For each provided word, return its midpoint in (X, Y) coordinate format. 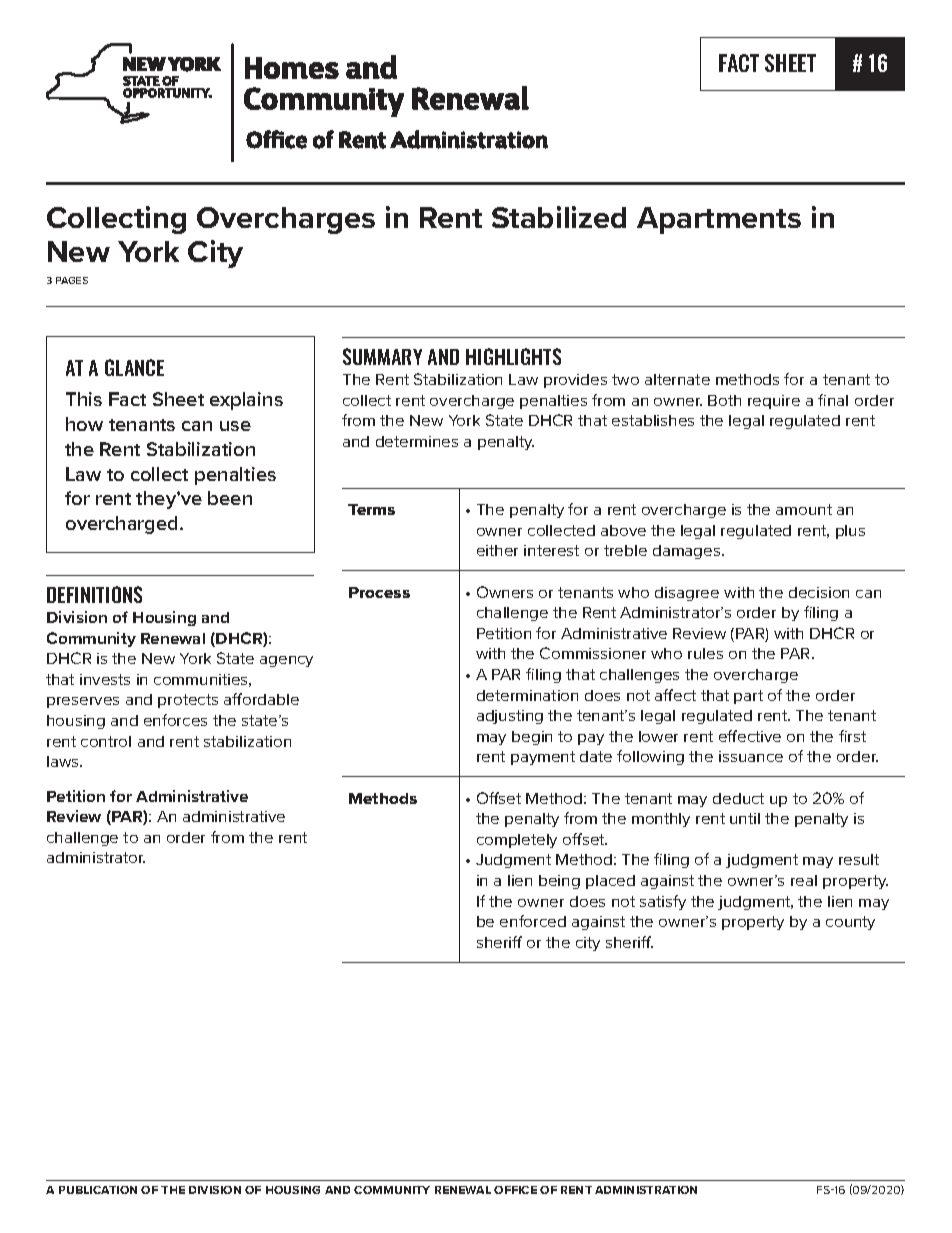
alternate (677, 379)
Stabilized (559, 217)
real (804, 880)
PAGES (72, 280)
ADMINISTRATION (646, 1190)
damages (688, 552)
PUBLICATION (98, 1190)
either (497, 550)
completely (517, 841)
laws (64, 761)
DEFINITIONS (94, 594)
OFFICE (515, 1190)
